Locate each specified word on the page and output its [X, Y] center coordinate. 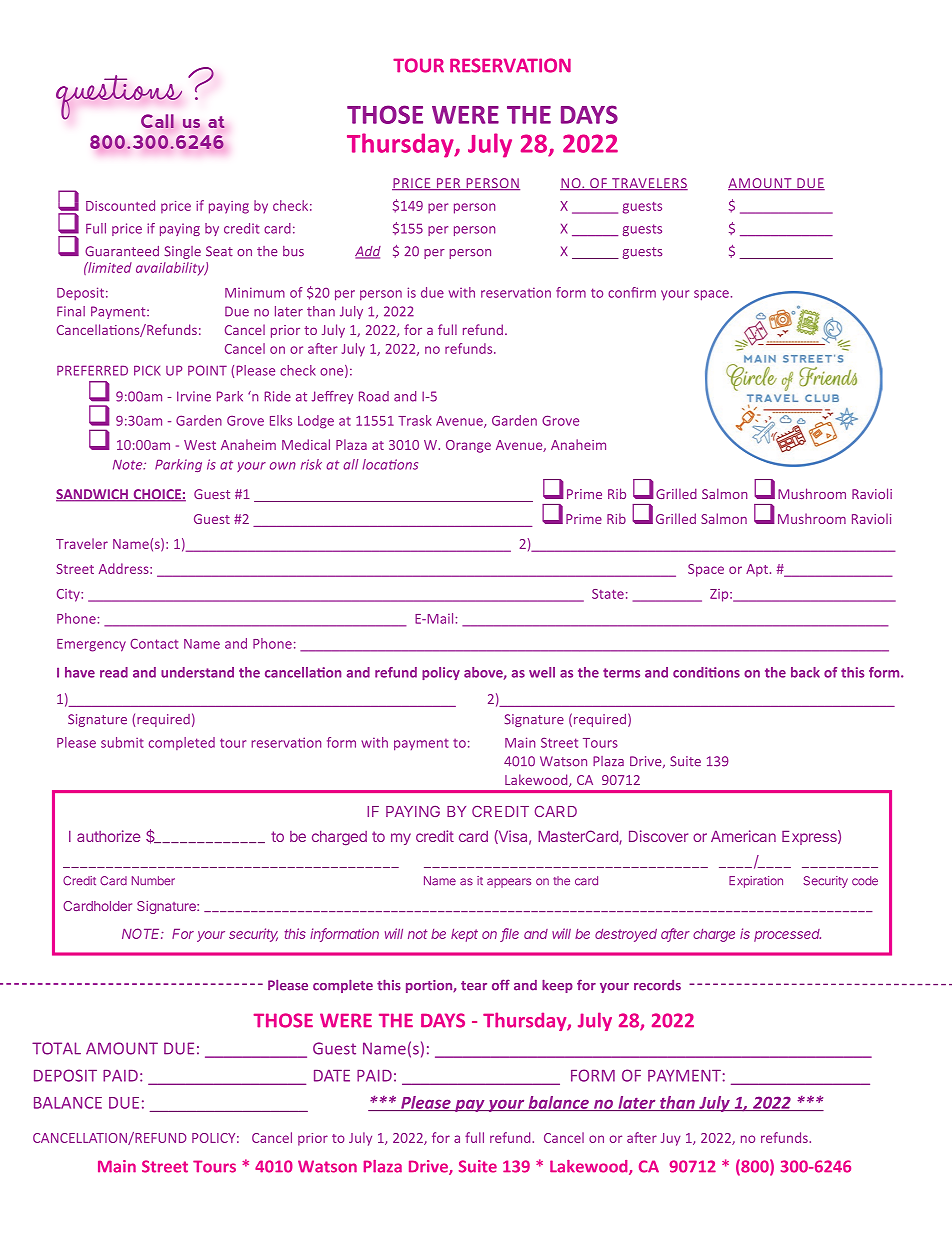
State [608, 594]
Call [157, 121]
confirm [632, 292]
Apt [757, 570]
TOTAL [56, 1048]
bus [293, 251]
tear [474, 986]
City [69, 595]
